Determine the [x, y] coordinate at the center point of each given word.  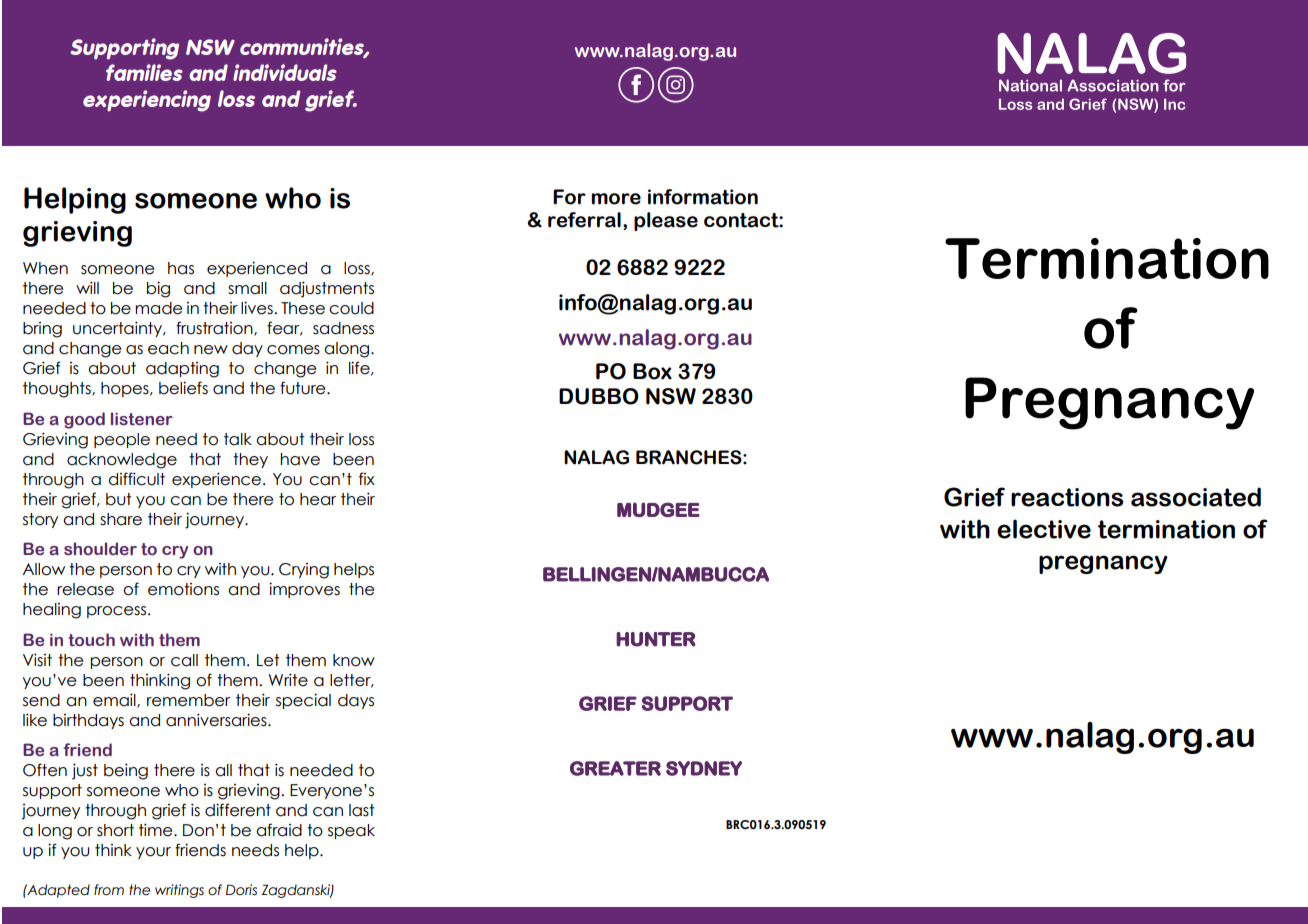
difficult [136, 479]
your [153, 853]
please [666, 221]
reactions [1067, 497]
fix [367, 478]
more [616, 199]
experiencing [147, 101]
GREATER [615, 768]
